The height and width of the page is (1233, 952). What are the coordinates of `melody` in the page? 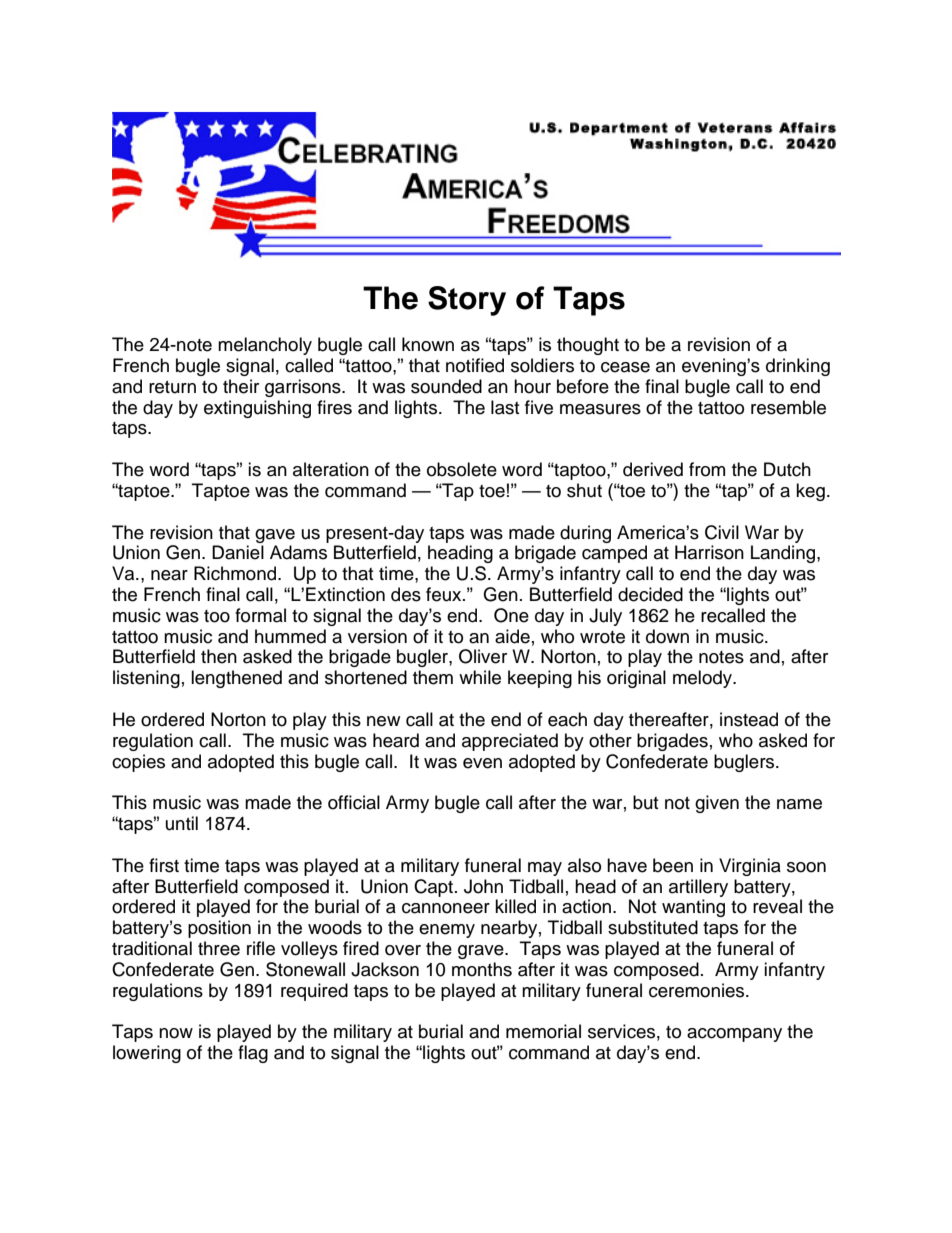 It's located at (703, 679).
